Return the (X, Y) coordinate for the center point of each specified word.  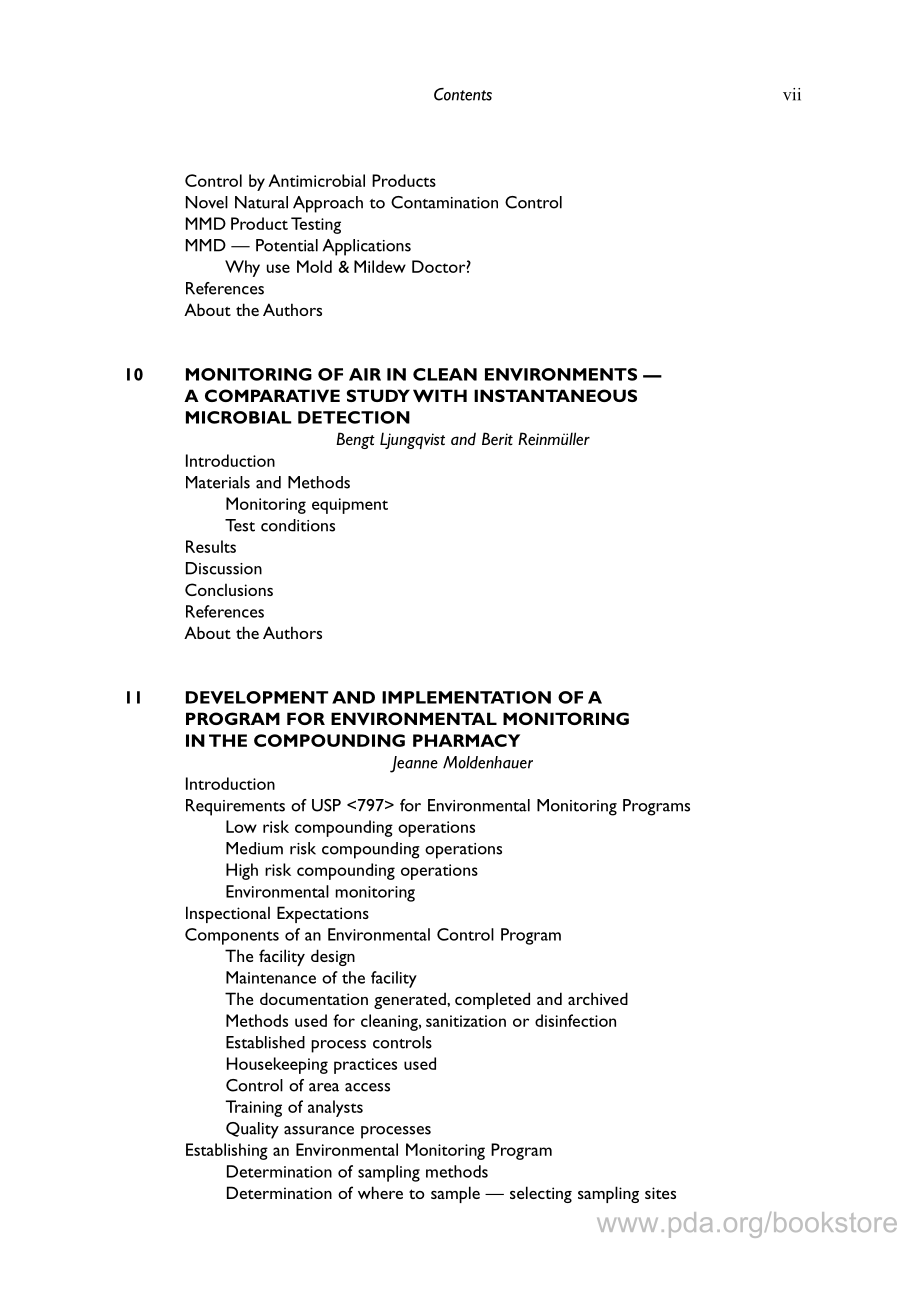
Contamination (444, 202)
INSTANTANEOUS (555, 395)
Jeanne (414, 764)
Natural (261, 202)
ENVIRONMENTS (561, 374)
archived (598, 998)
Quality (252, 1130)
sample (455, 1194)
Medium (254, 848)
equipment (350, 506)
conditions (298, 525)
